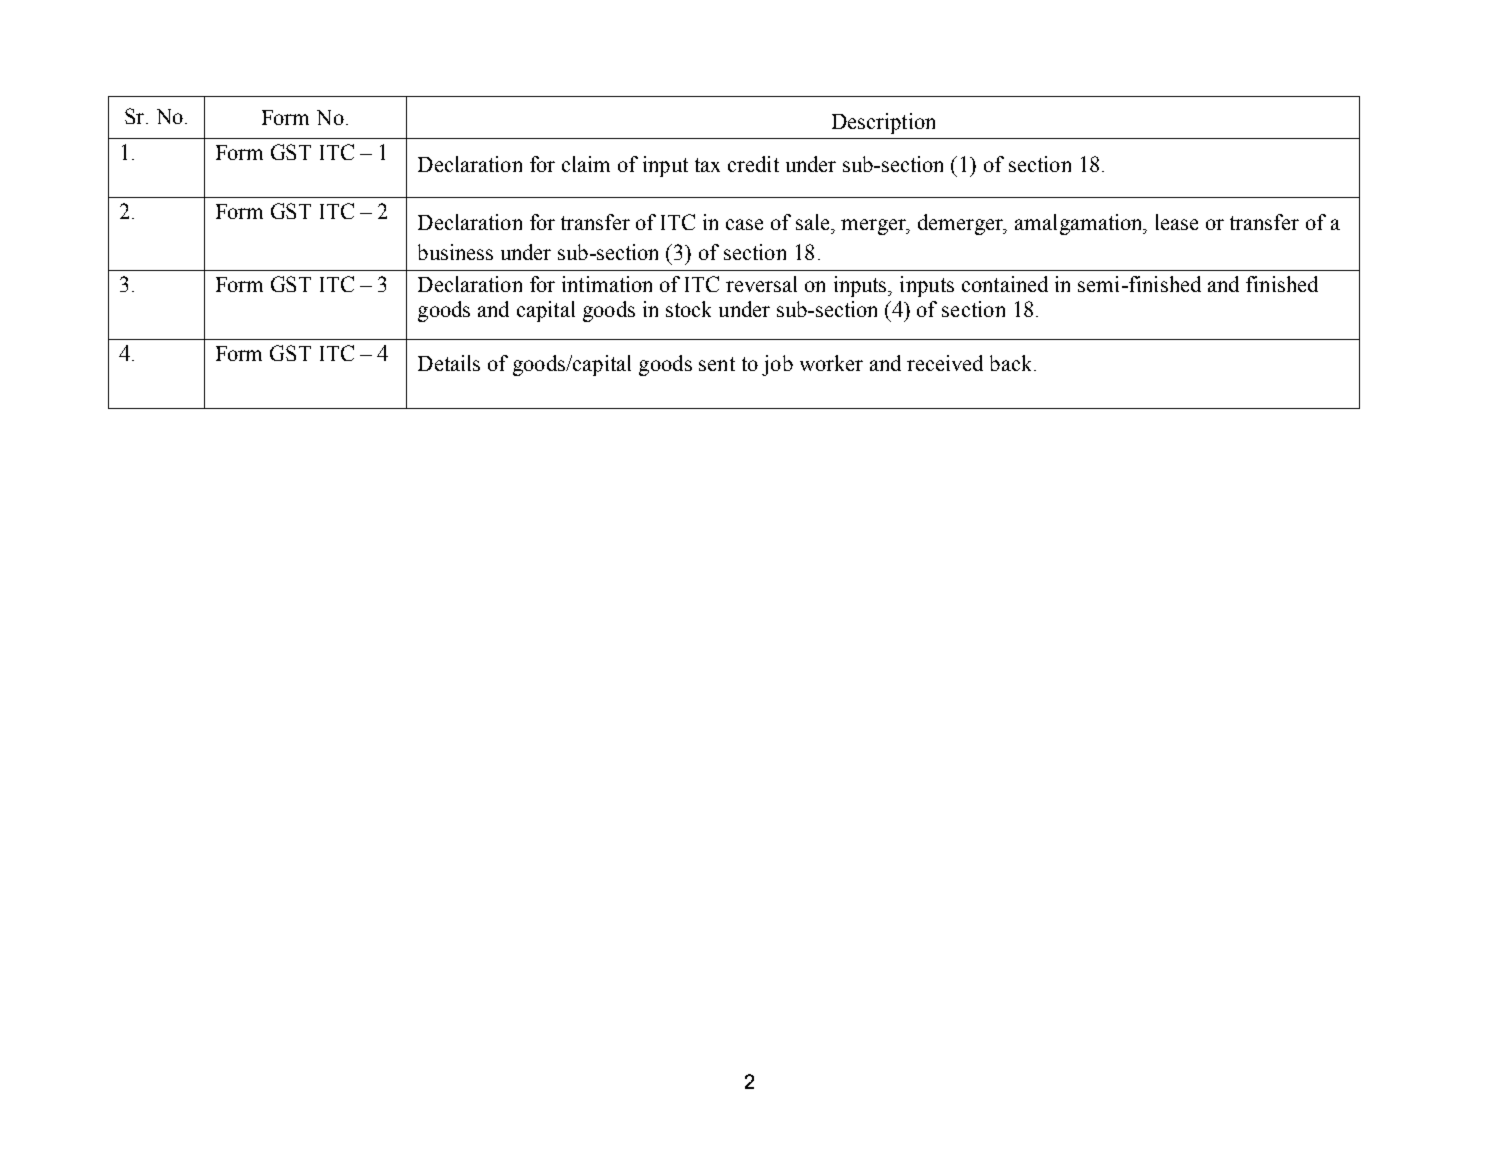 The image size is (1498, 1158). What do you see at coordinates (814, 222) in the document?
I see `sale` at bounding box center [814, 222].
